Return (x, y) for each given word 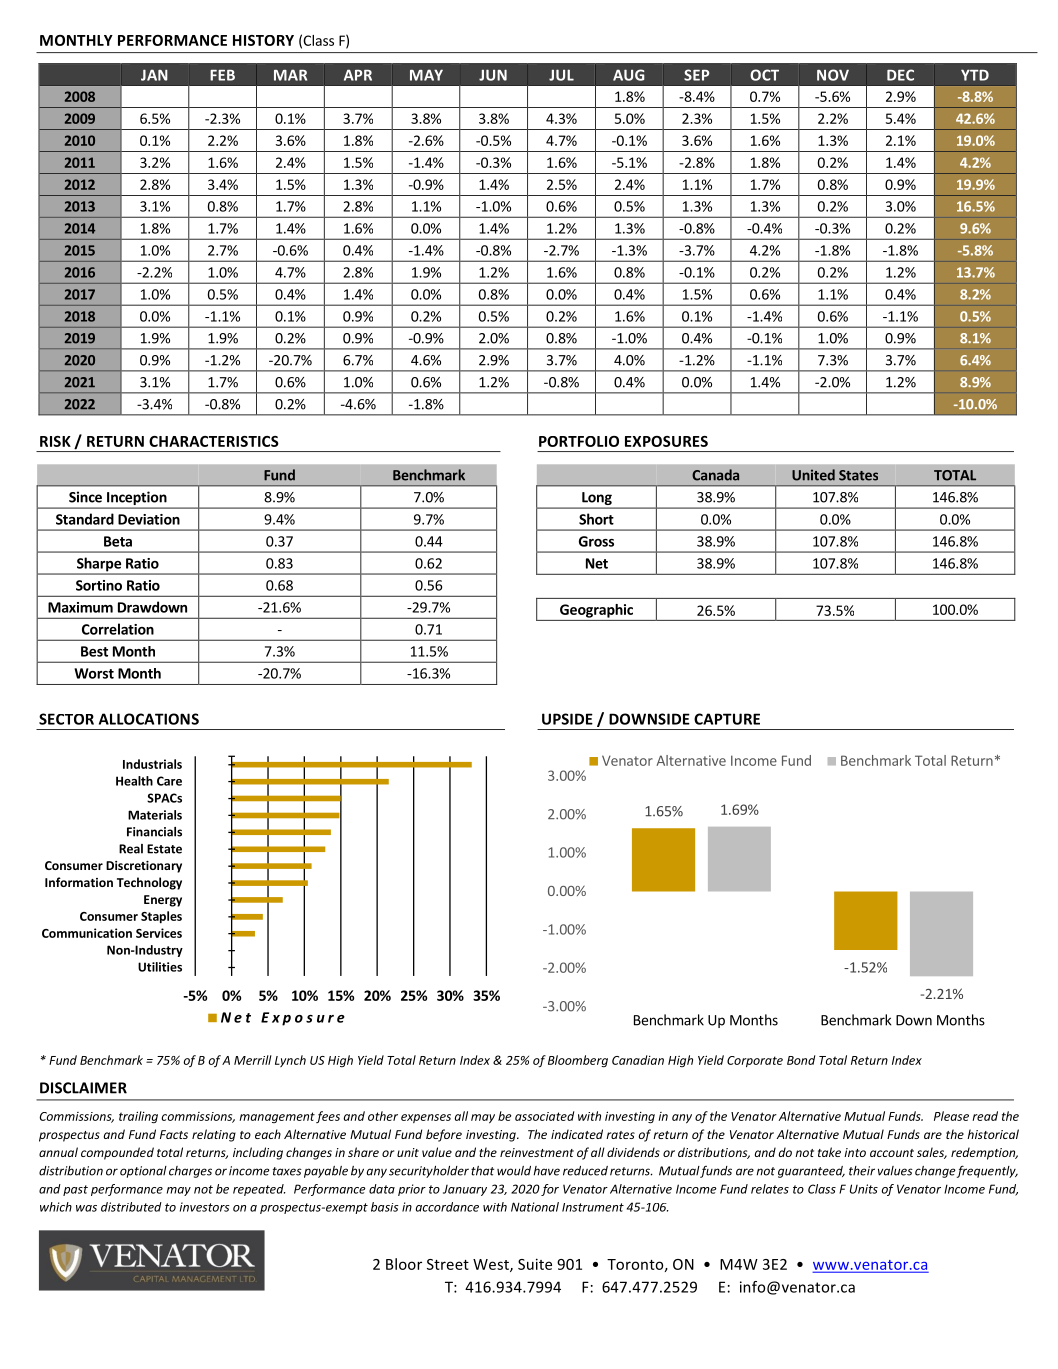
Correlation (118, 629)
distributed (131, 1207)
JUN (493, 75)
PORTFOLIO (579, 441)
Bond (801, 1060)
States (858, 475)
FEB (222, 75)
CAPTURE (727, 719)
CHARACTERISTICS (214, 441)
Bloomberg (578, 1061)
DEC (900, 75)
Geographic (596, 611)
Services (159, 933)
